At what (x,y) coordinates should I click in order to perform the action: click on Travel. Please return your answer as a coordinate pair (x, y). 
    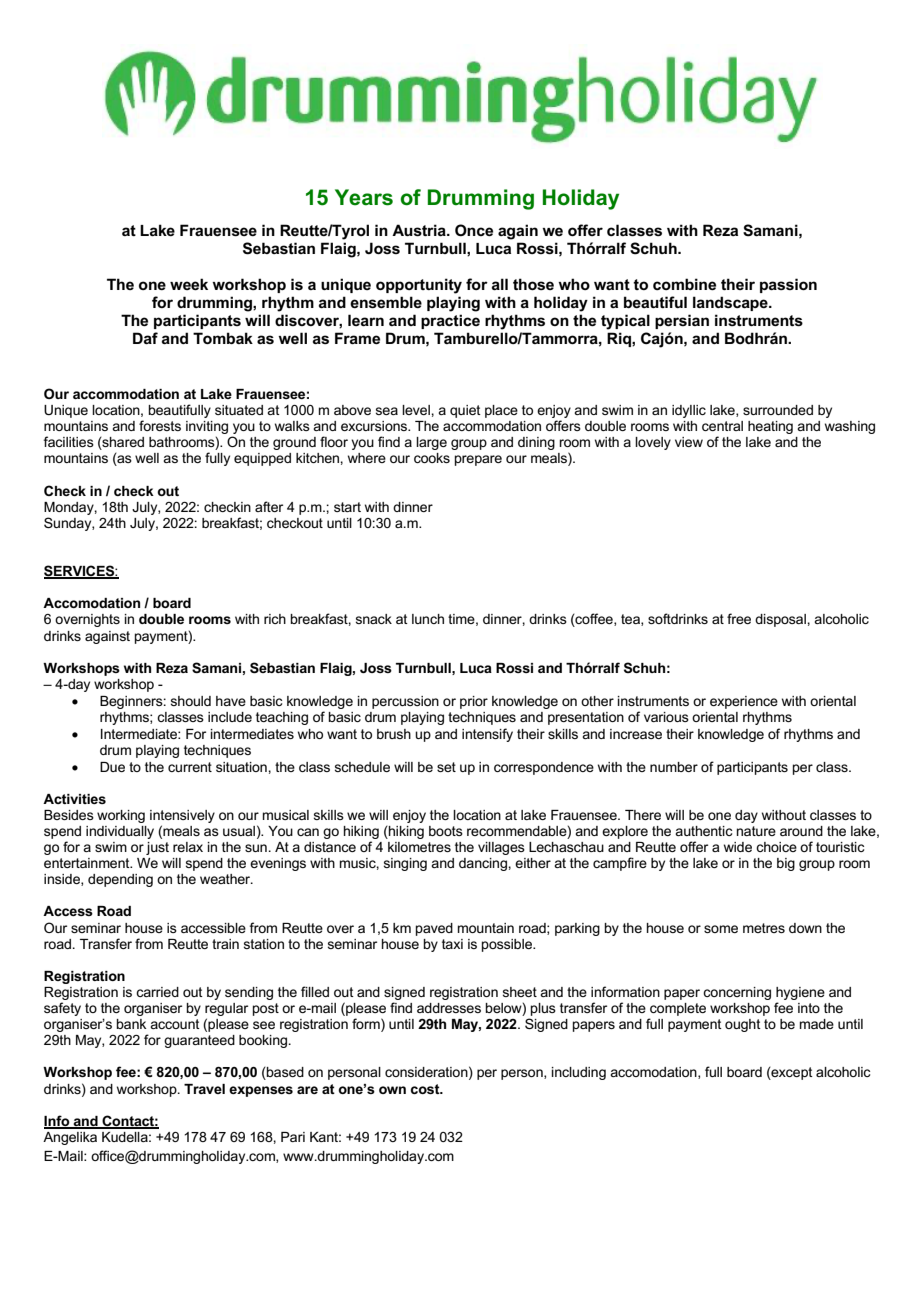
    Looking at the image, I should click on (204, 1089).
